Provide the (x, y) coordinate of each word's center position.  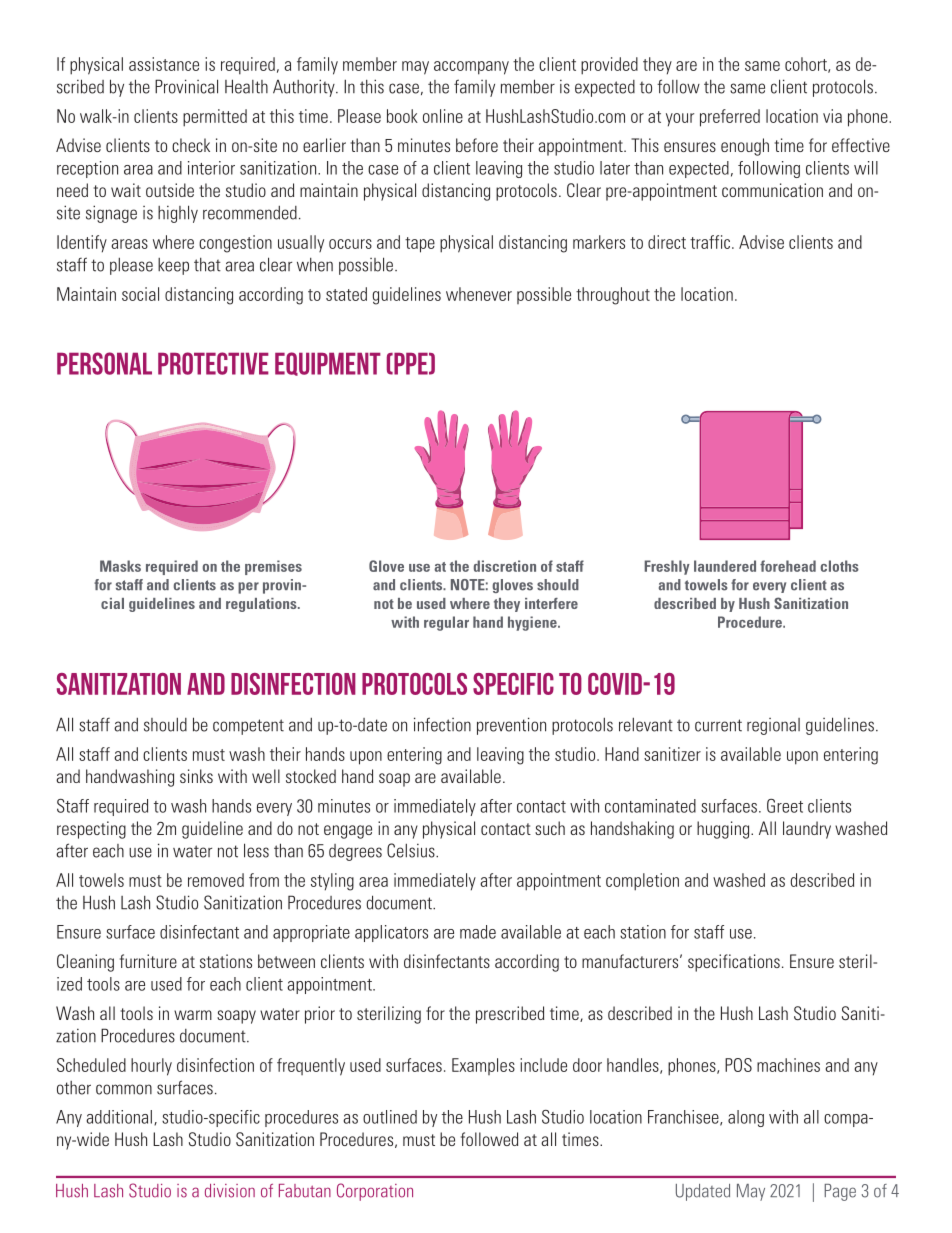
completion (642, 882)
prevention (511, 726)
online (443, 116)
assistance (164, 64)
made (478, 932)
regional (773, 726)
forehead (788, 566)
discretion (505, 566)
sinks (196, 776)
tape (420, 245)
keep (173, 266)
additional (119, 1117)
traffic (711, 242)
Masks (120, 566)
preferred (730, 118)
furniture (148, 961)
